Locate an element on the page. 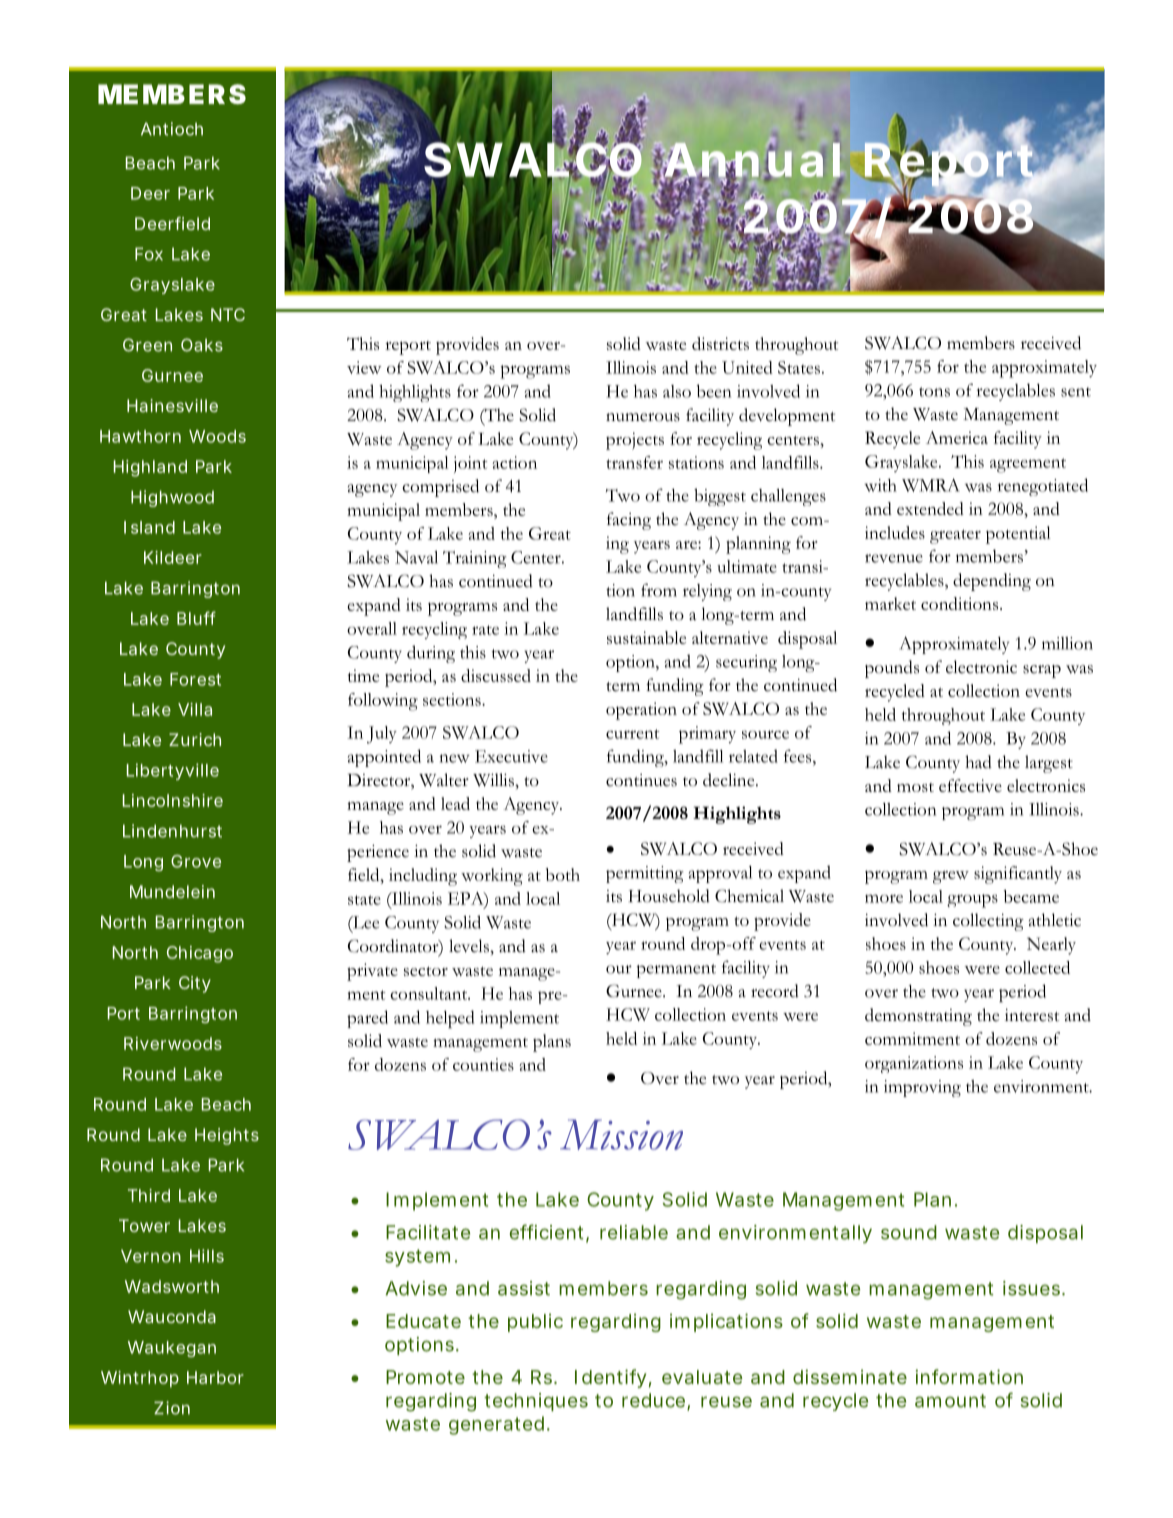 The height and width of the image is (1518, 1173). Antioch is located at coordinates (172, 129).
